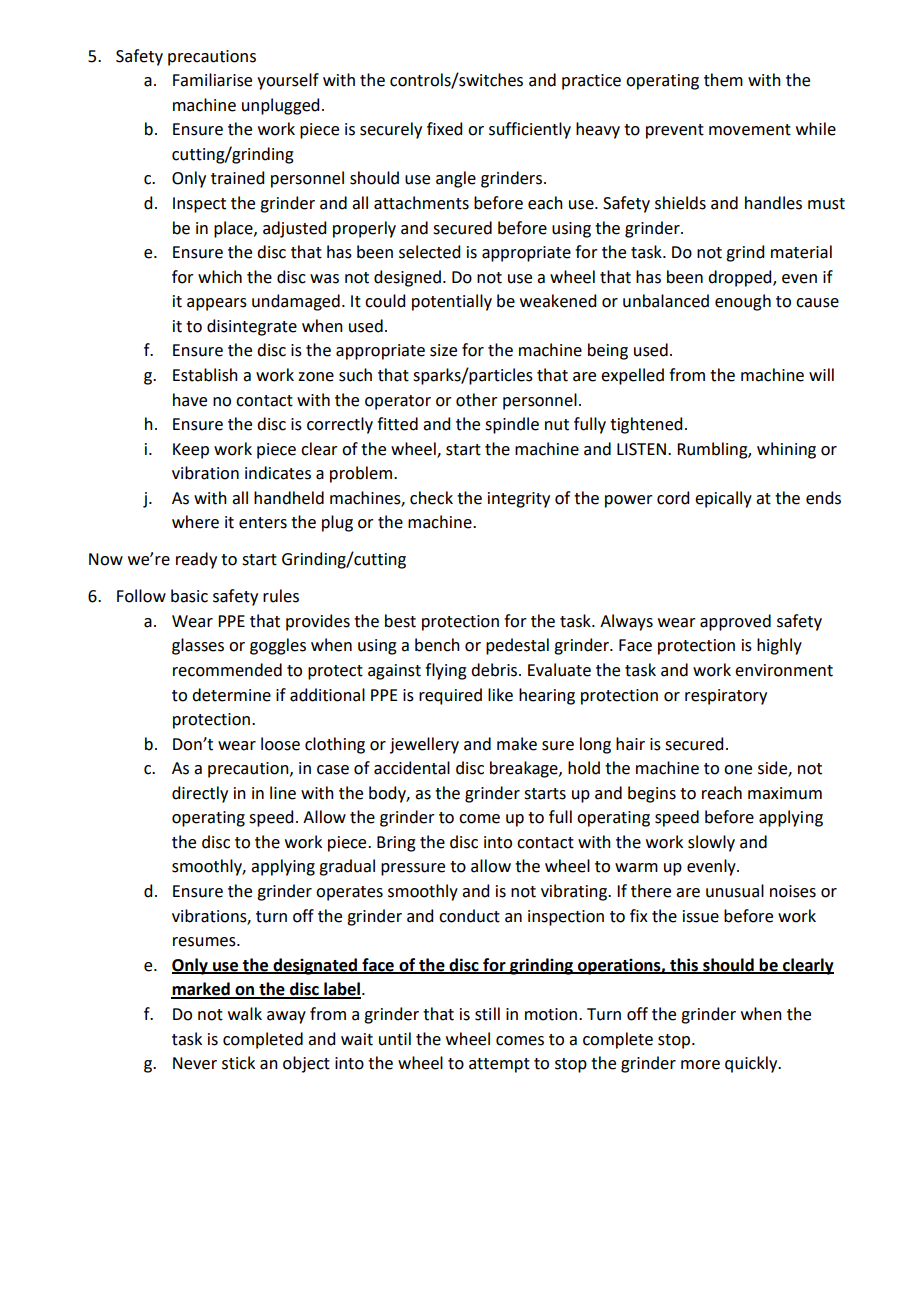 This screenshot has width=924, height=1308. What do you see at coordinates (487, 1014) in the screenshot?
I see `still` at bounding box center [487, 1014].
